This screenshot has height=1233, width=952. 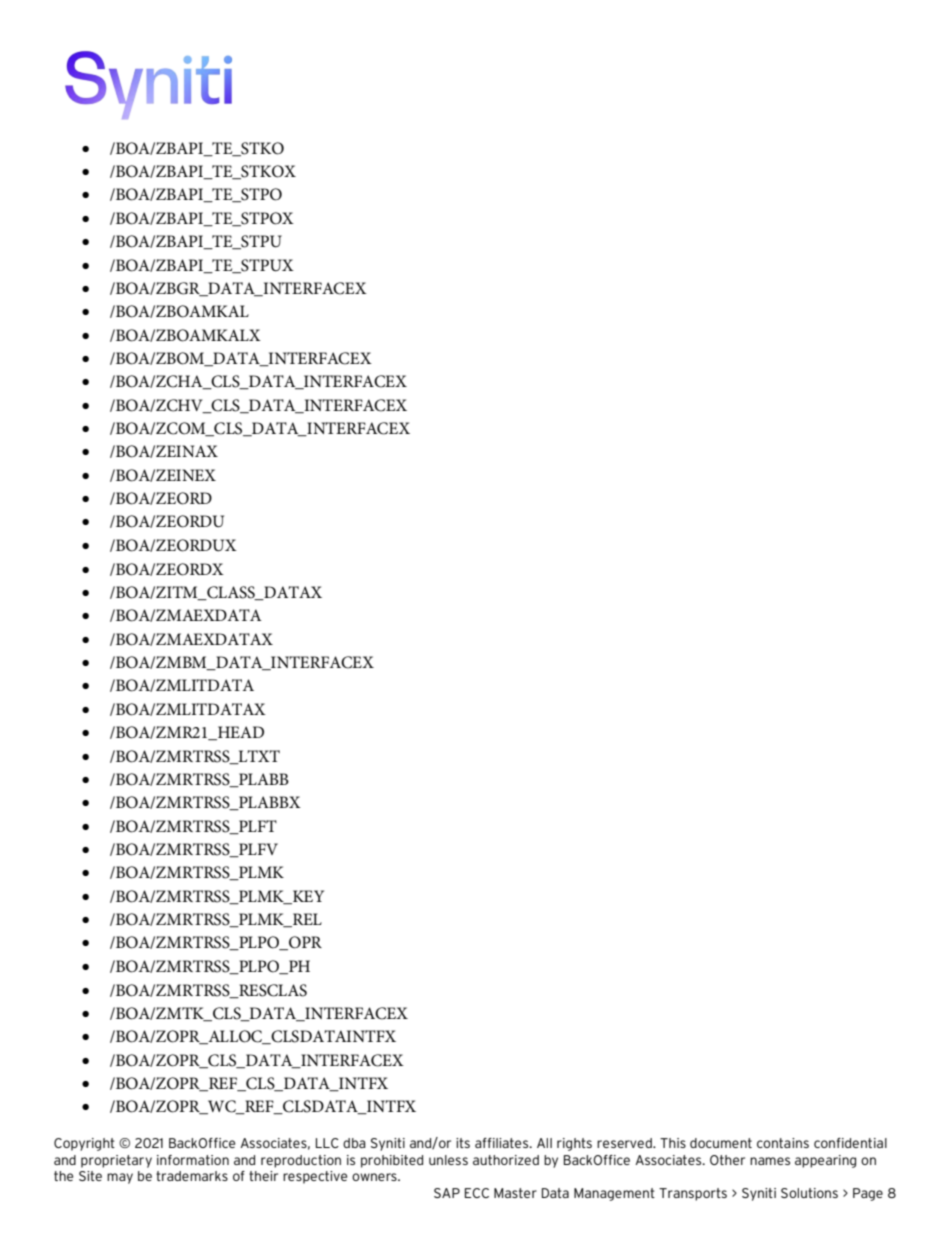 What do you see at coordinates (783, 1143) in the screenshot?
I see `contains` at bounding box center [783, 1143].
